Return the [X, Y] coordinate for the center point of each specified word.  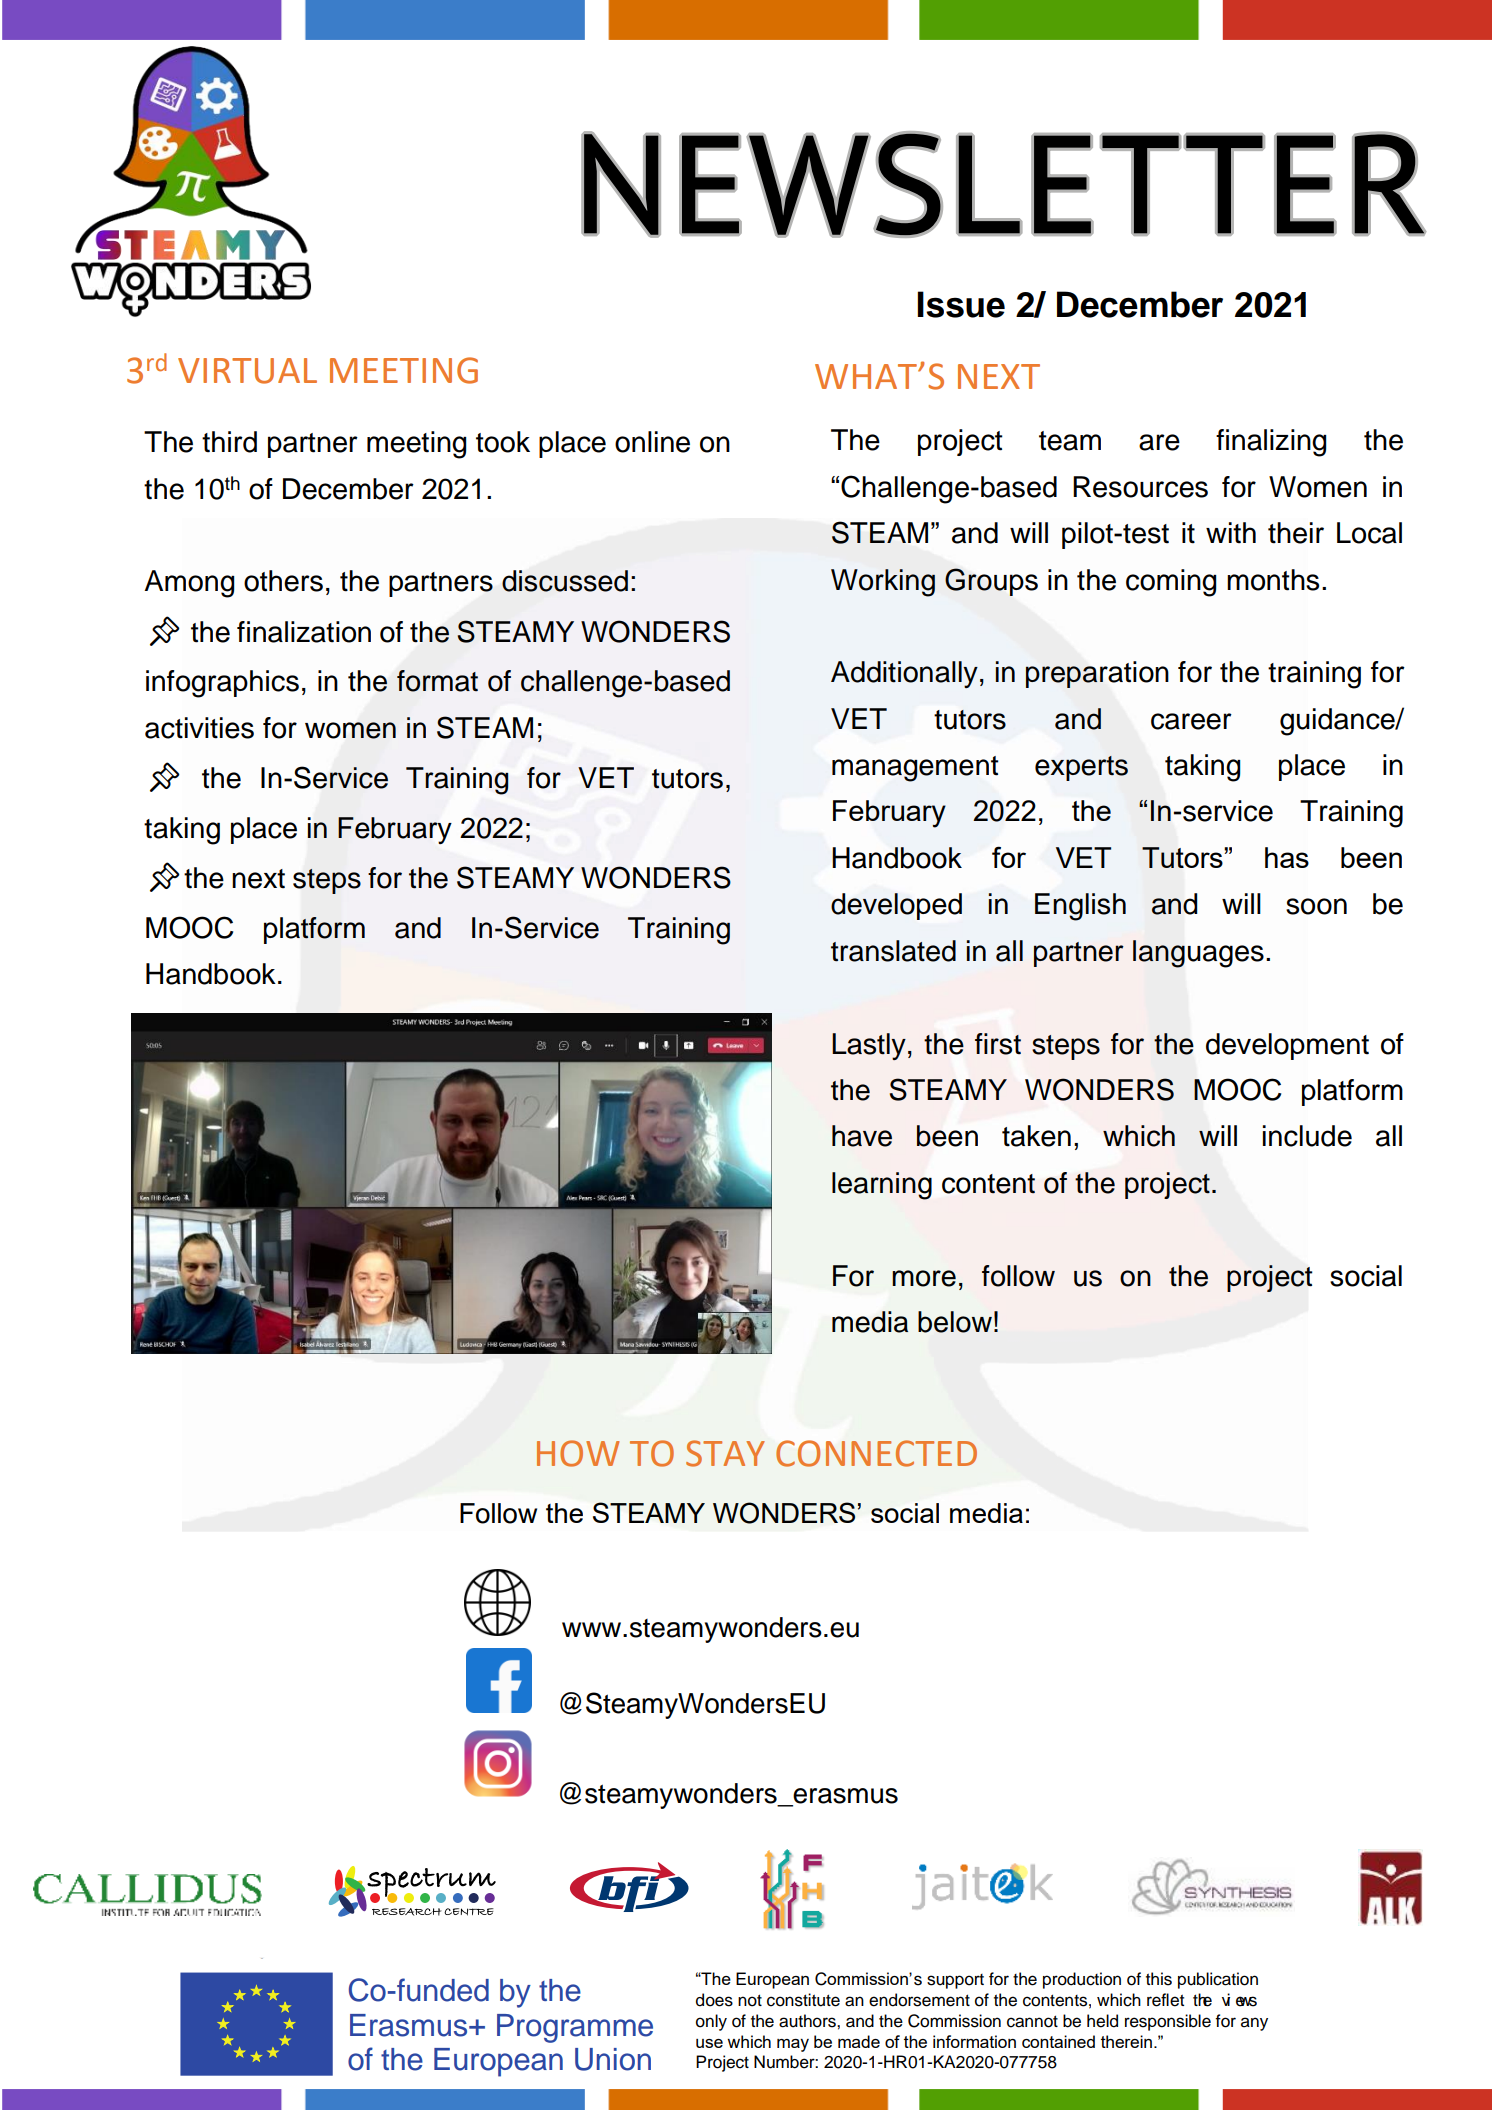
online [652, 442]
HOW [578, 1453]
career [1191, 721]
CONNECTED [876, 1453]
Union [613, 2059]
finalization [304, 632]
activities [199, 728]
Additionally [904, 674]
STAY [725, 1453]
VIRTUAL [247, 371]
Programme [575, 2028]
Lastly [869, 1046]
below [955, 1322]
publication [1218, 1980]
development [1287, 1046]
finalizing [1271, 443]
